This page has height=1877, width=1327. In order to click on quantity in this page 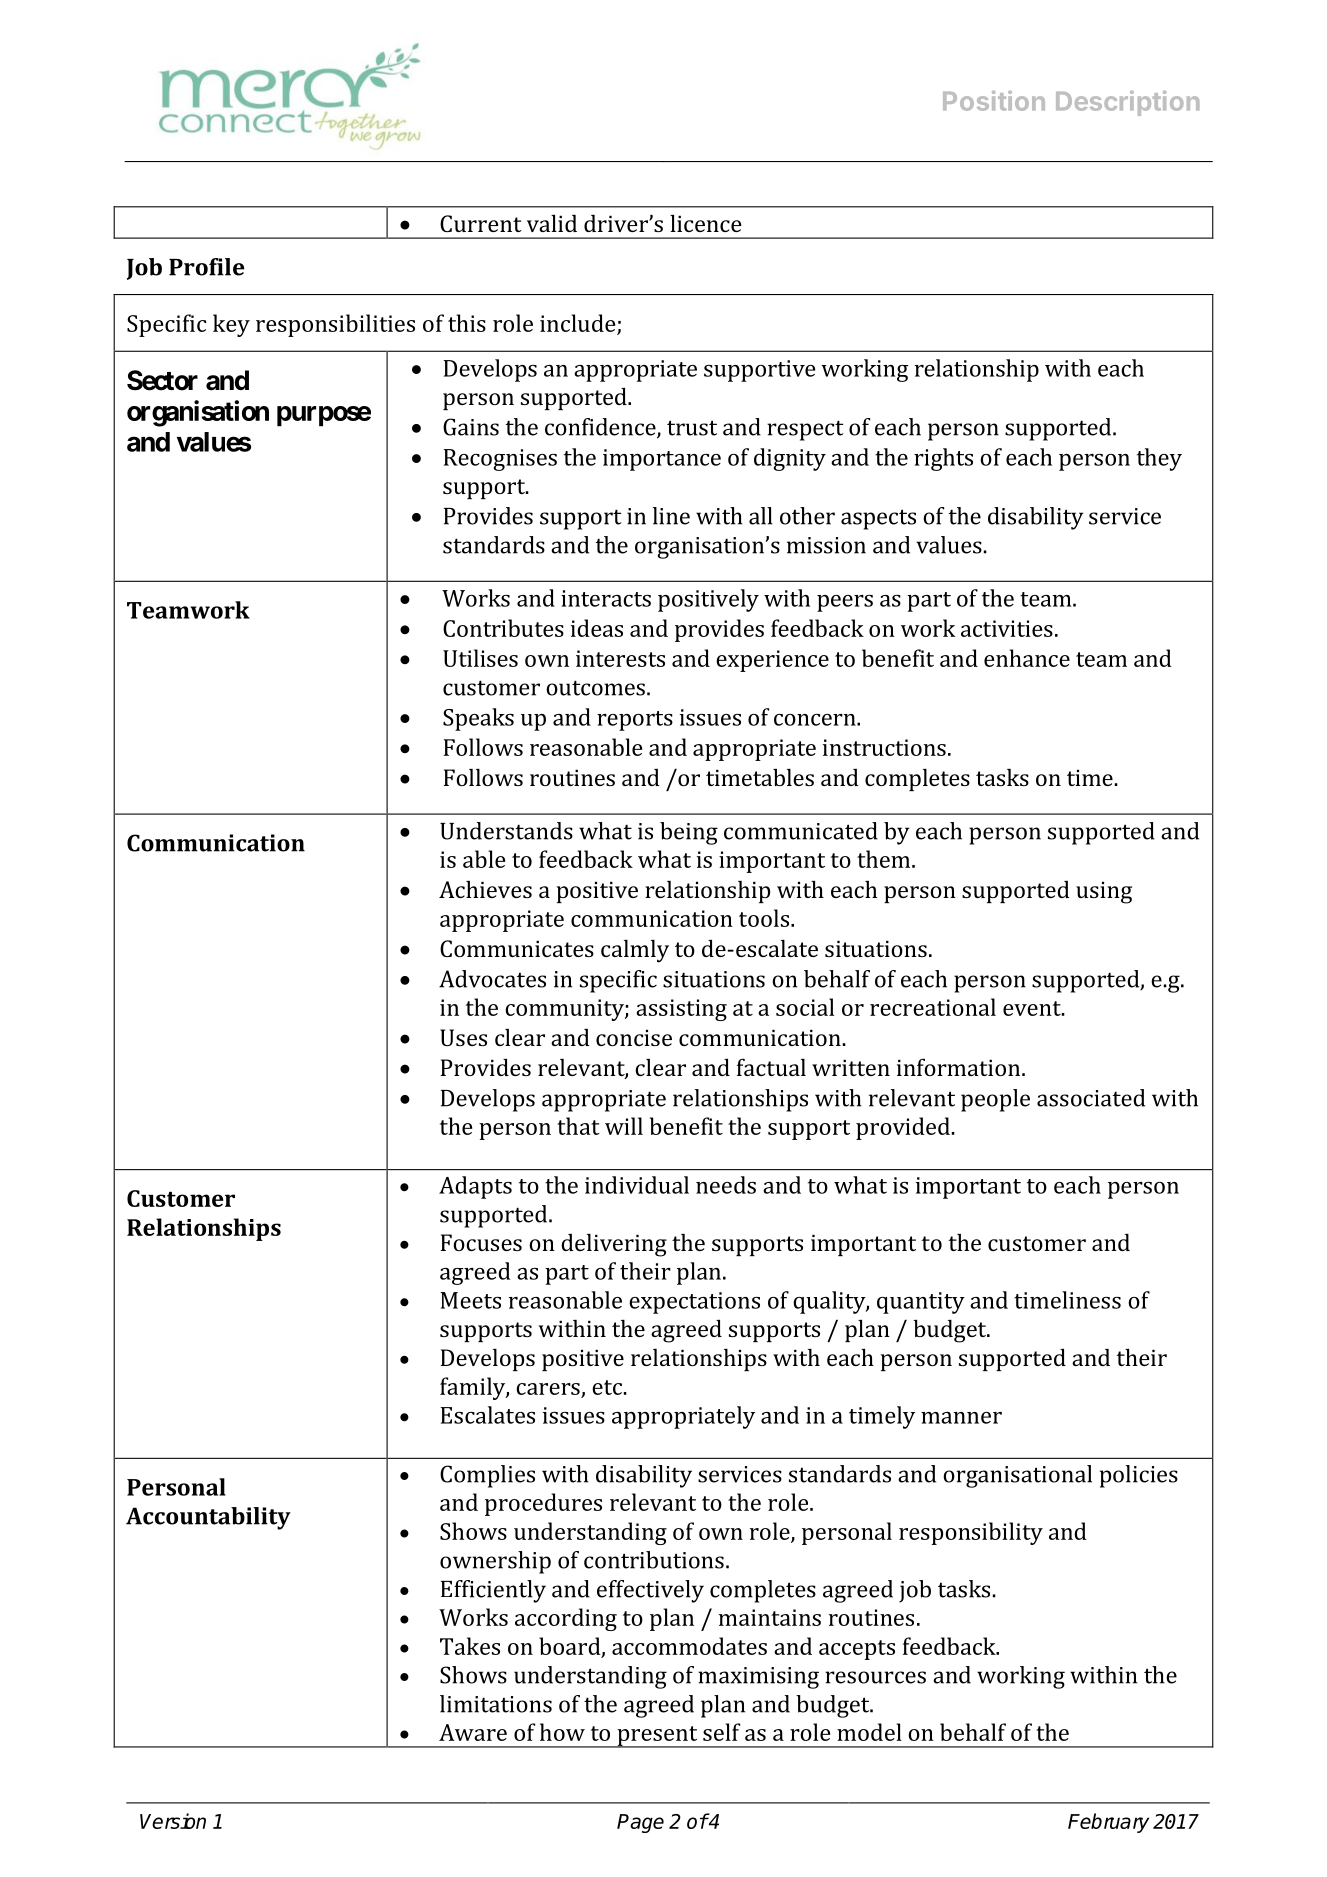, I will do `click(921, 1303)`.
